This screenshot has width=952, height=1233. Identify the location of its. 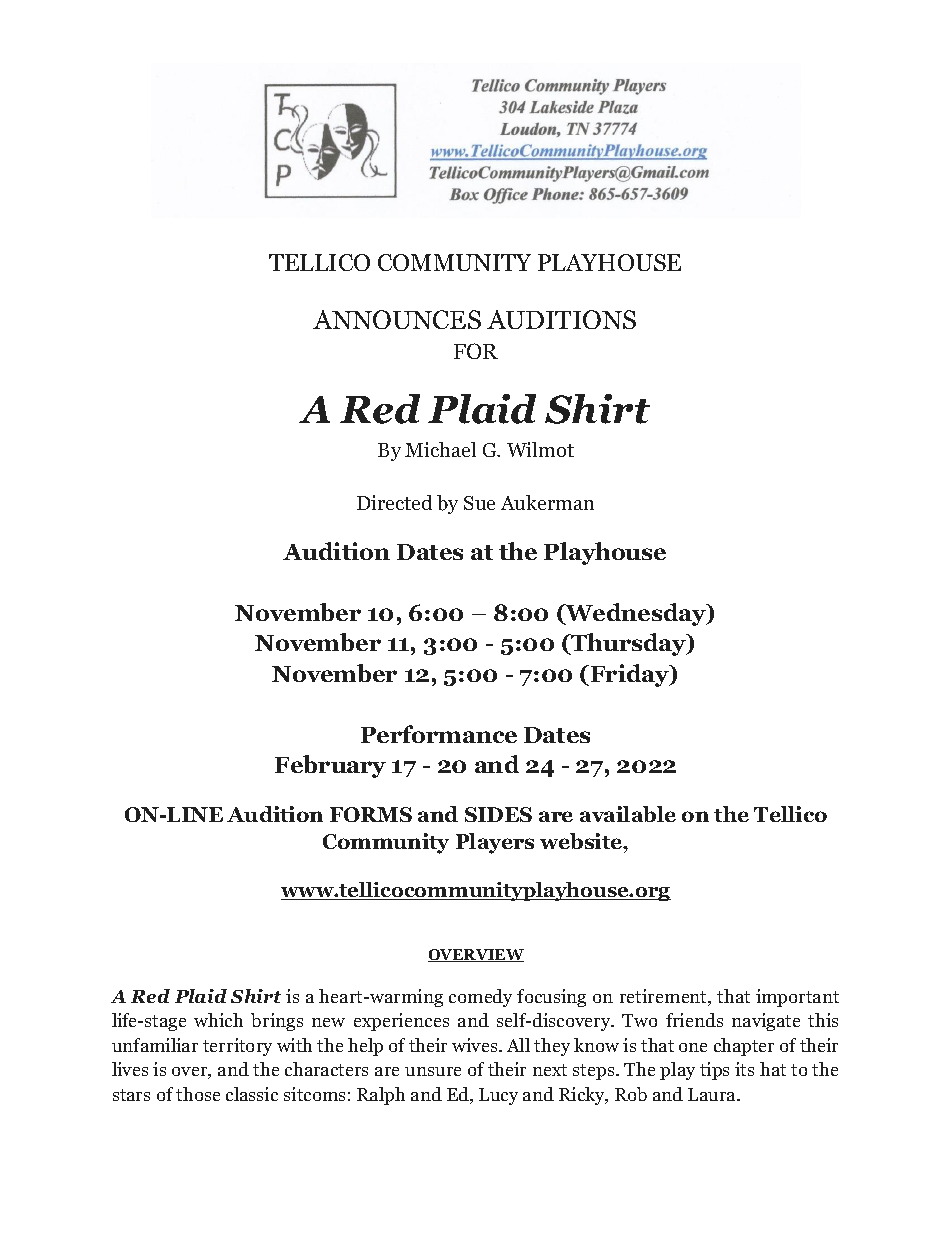
(744, 1069).
